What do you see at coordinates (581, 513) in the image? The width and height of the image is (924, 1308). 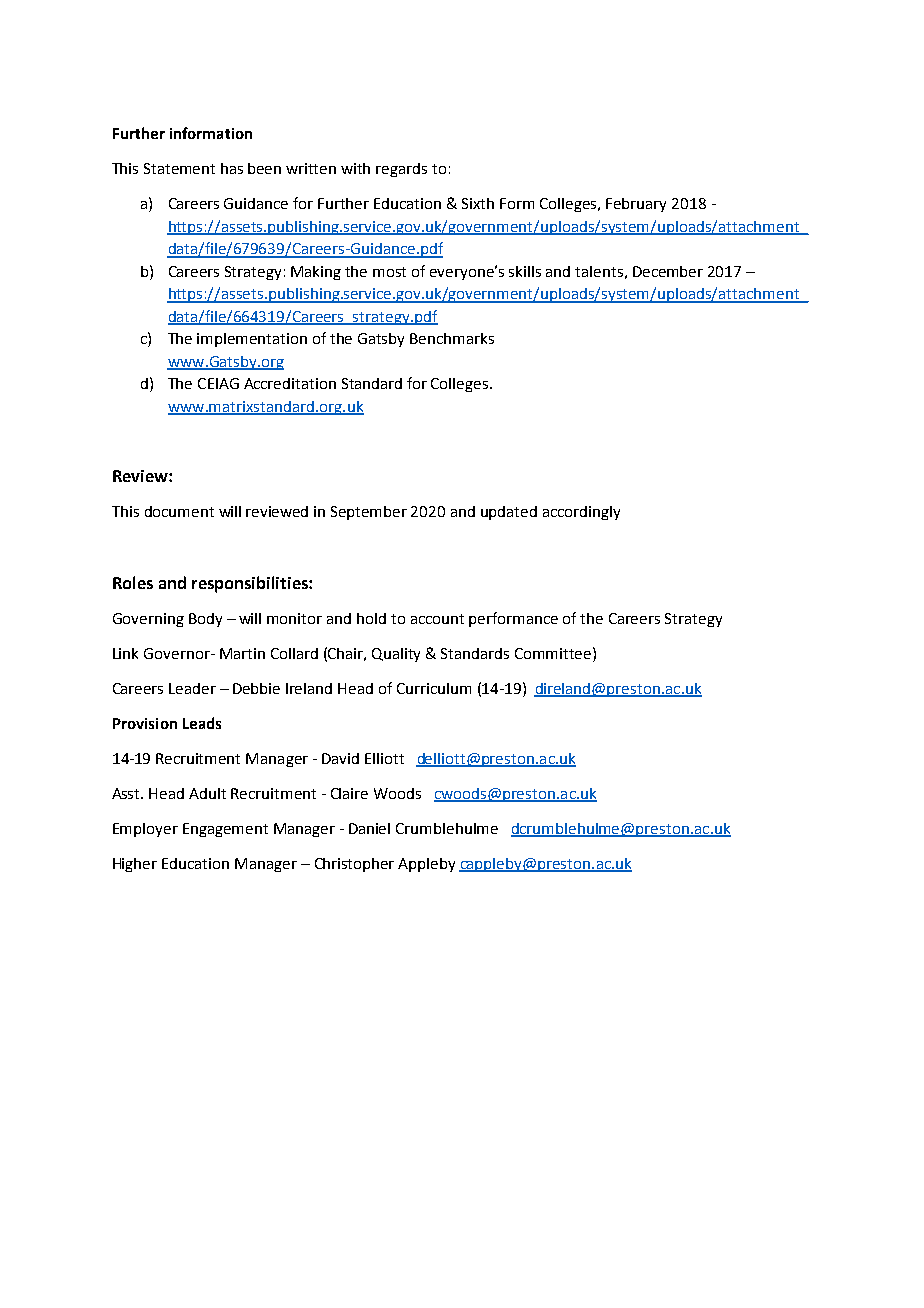 I see `accordingly` at bounding box center [581, 513].
